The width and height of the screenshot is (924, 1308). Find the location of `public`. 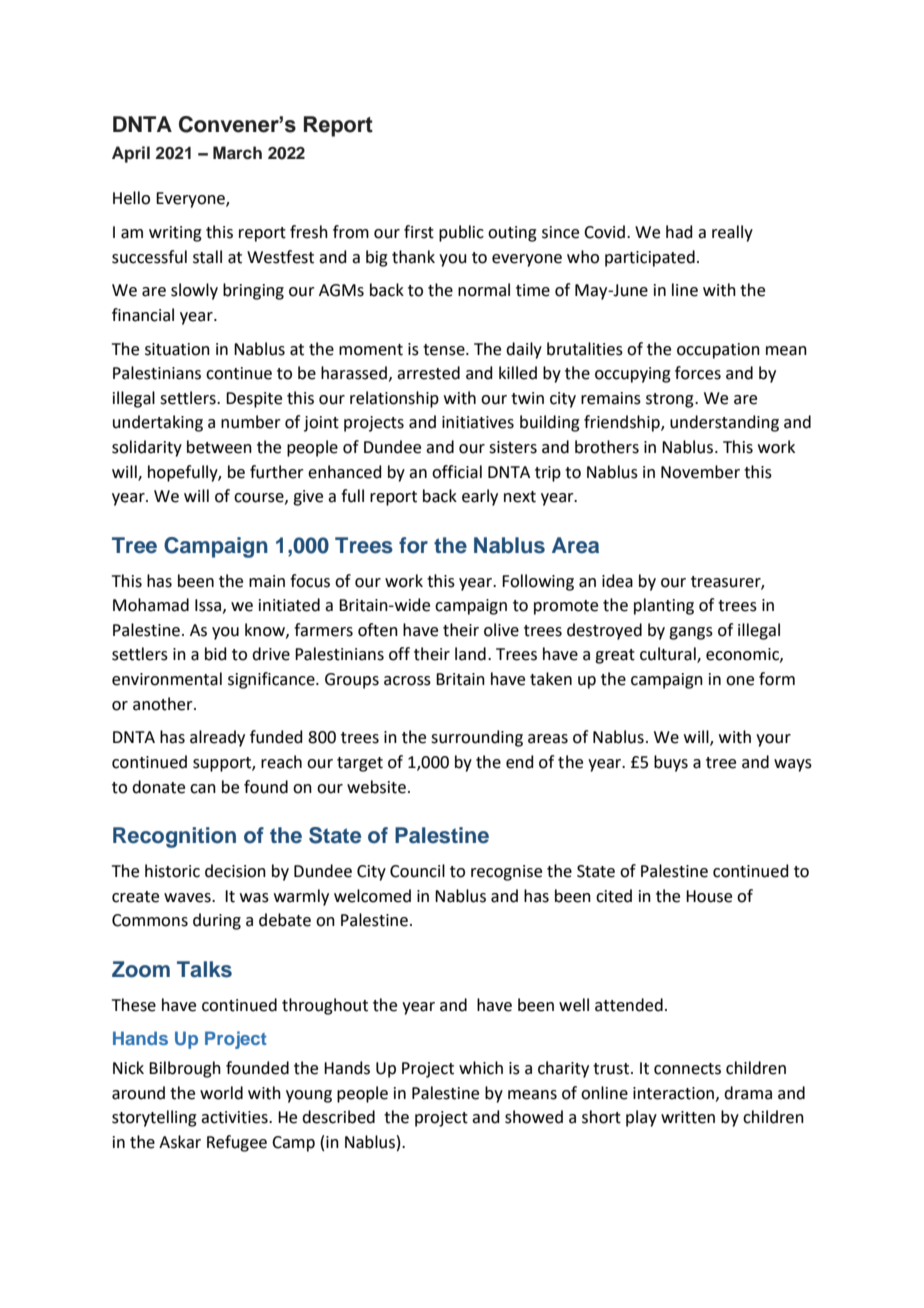

public is located at coordinates (461, 233).
